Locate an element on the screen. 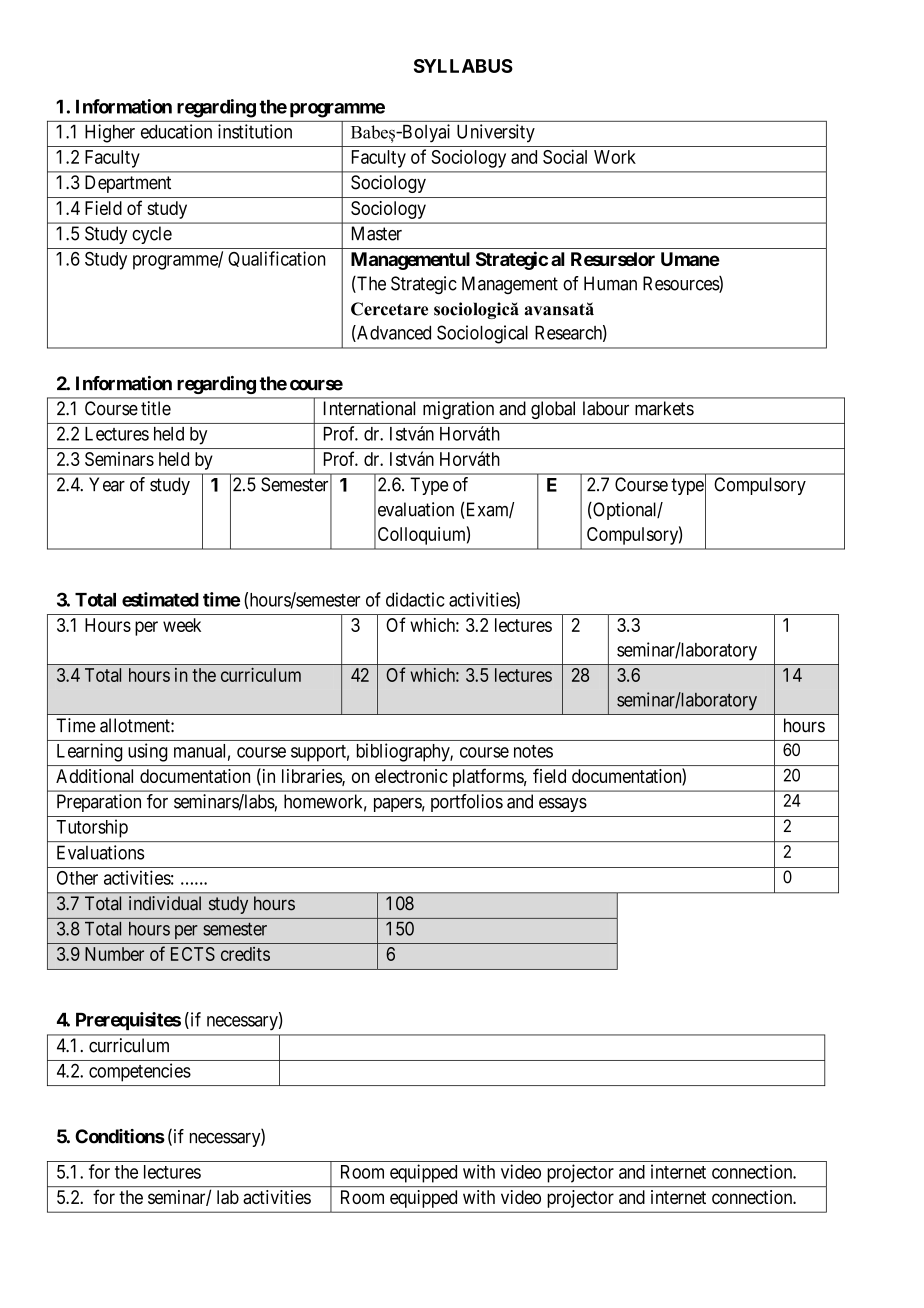 The width and height of the screenshot is (924, 1308). labour is located at coordinates (606, 408).
